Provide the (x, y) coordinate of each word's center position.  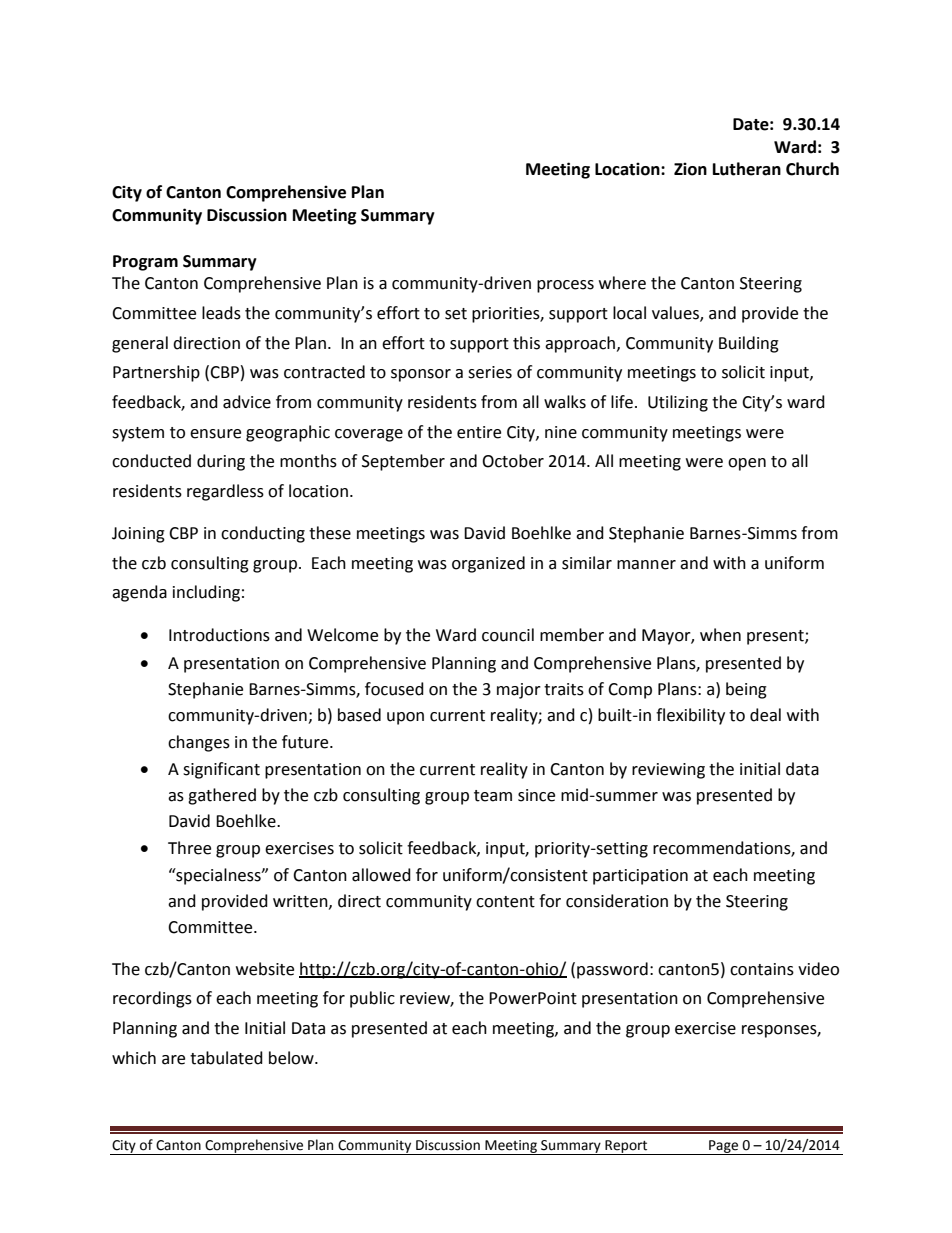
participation (640, 877)
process (565, 286)
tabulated (226, 1058)
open (747, 464)
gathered (222, 796)
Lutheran (747, 169)
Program (145, 263)
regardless (225, 492)
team (493, 796)
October (513, 461)
